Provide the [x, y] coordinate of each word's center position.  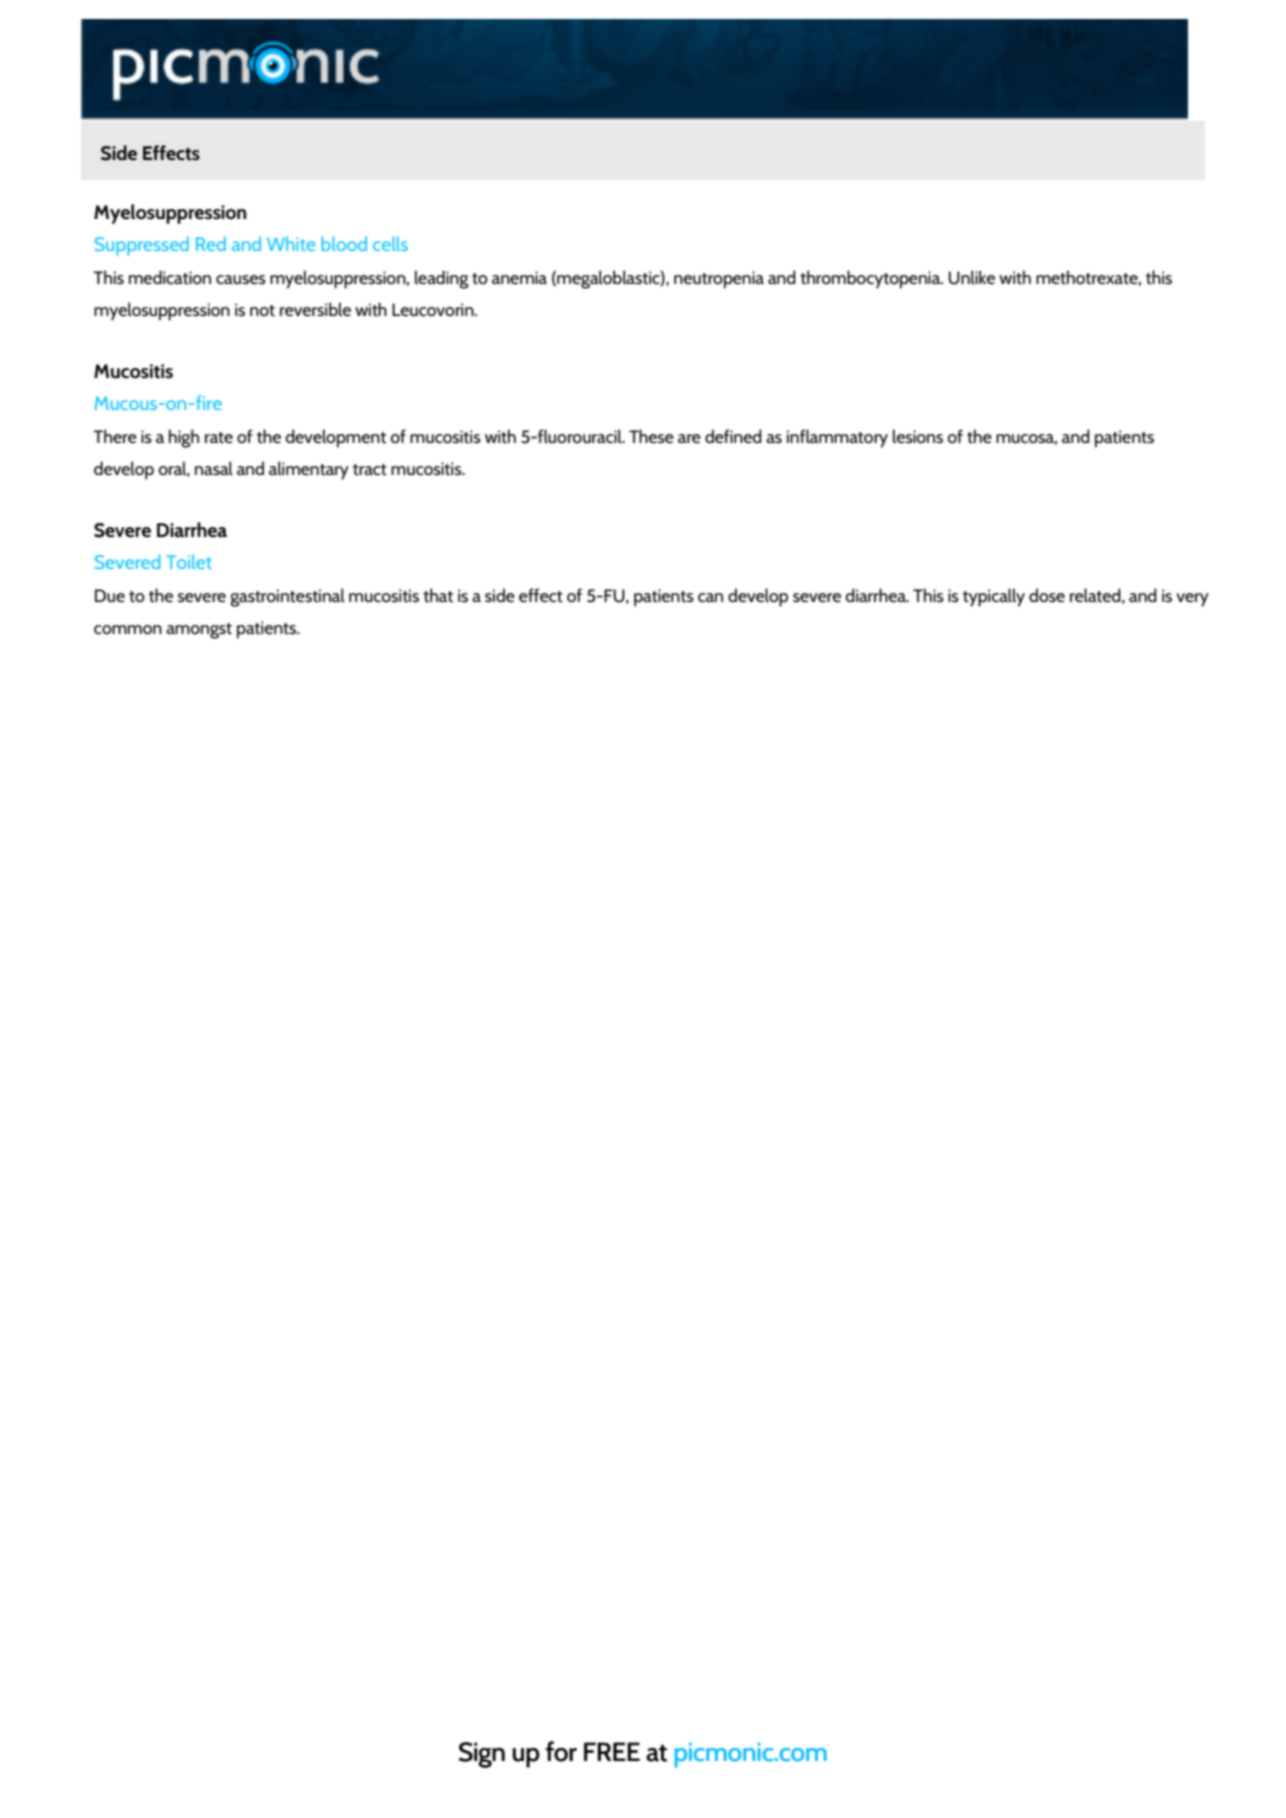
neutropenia [719, 280]
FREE [612, 1751]
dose [1047, 595]
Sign [482, 1755]
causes [241, 279]
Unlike [972, 277]
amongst [199, 631]
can [710, 597]
